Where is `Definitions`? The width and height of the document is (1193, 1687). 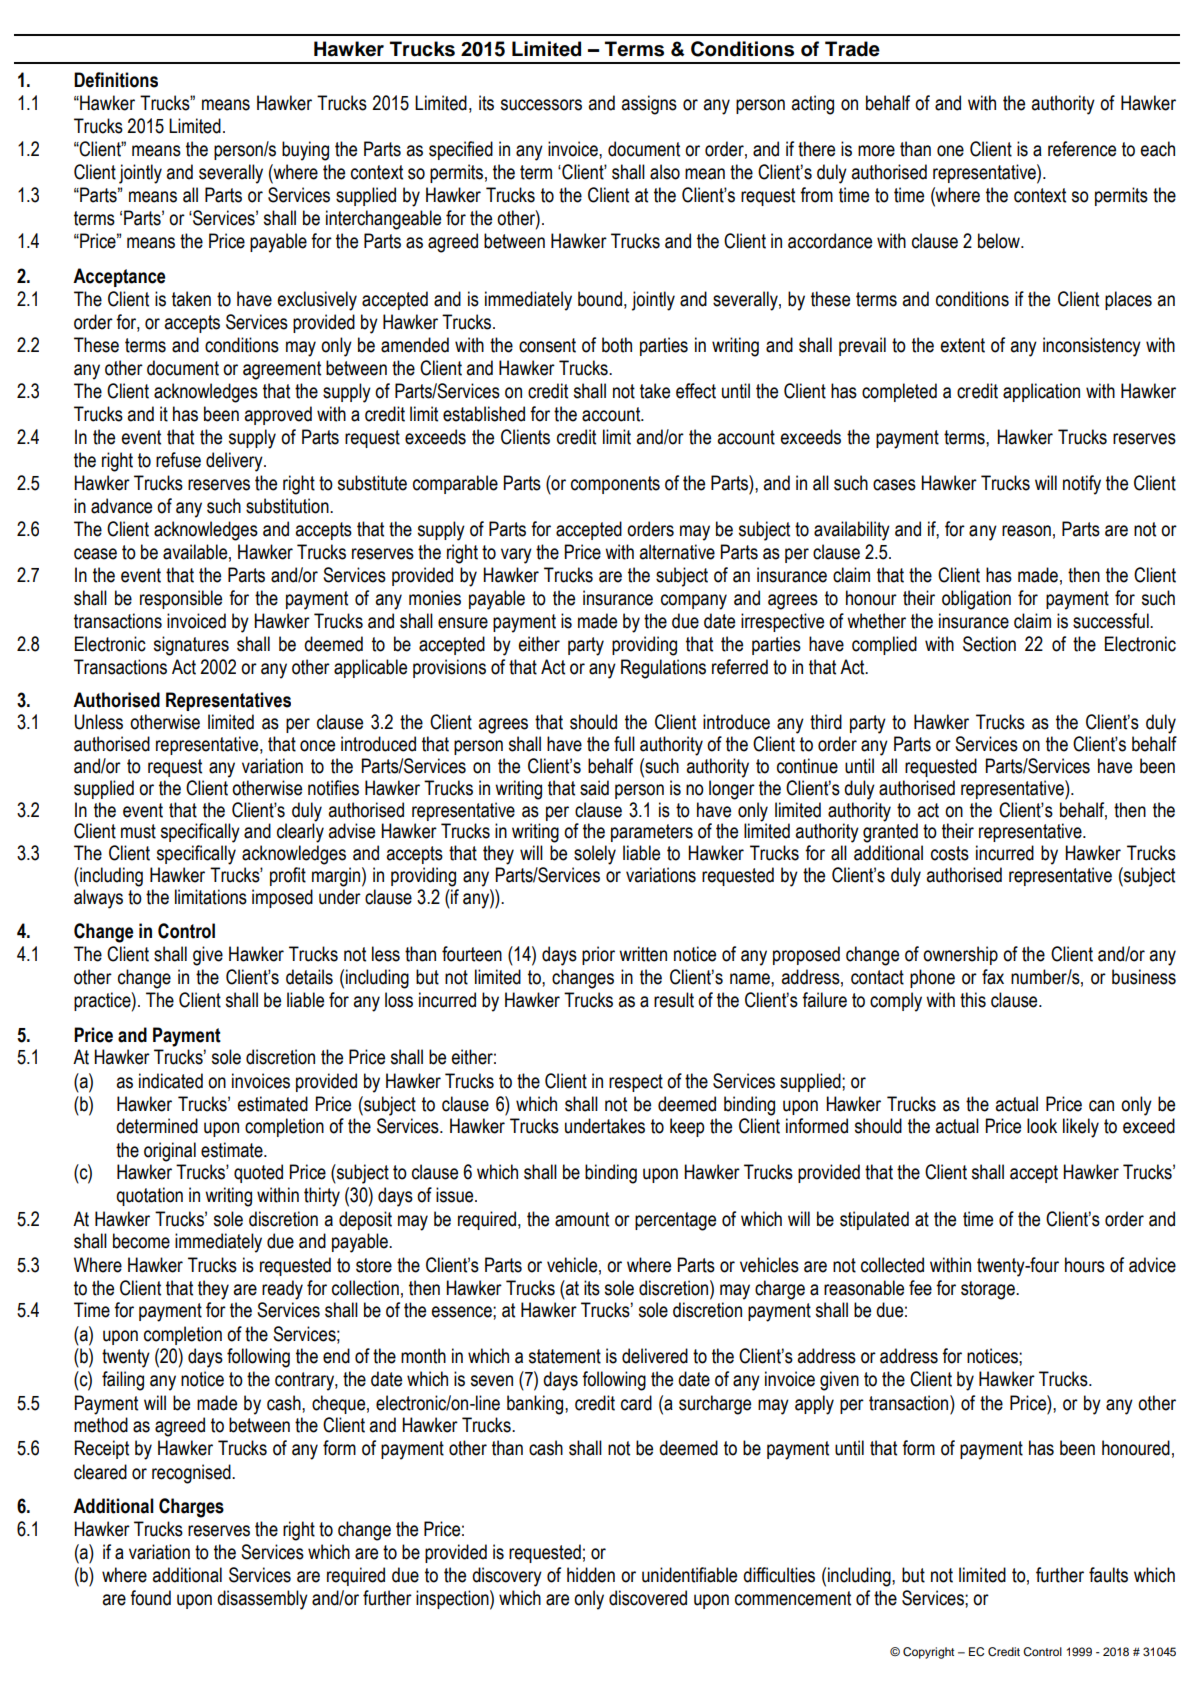 Definitions is located at coordinates (116, 80).
